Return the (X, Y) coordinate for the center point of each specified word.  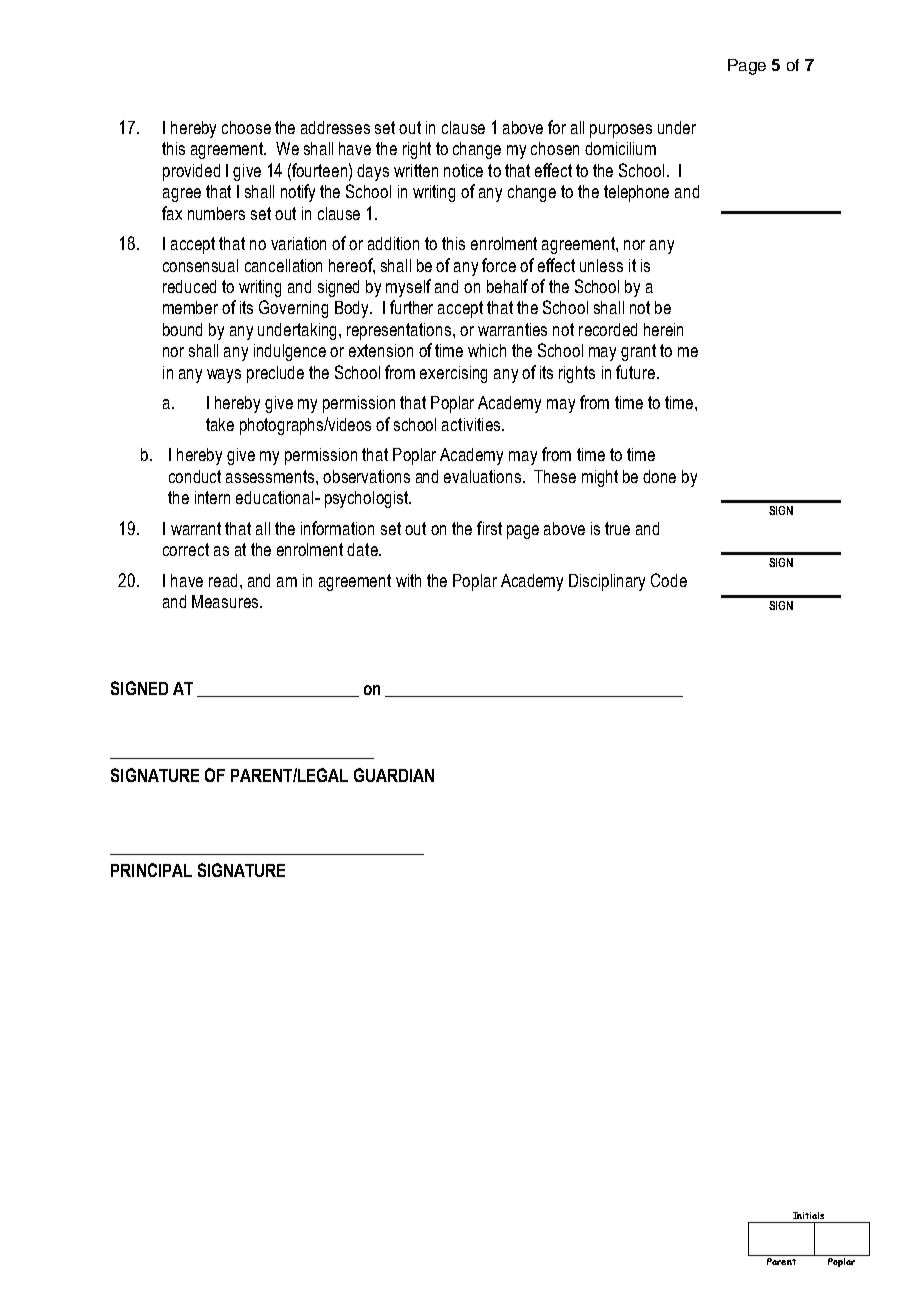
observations (366, 476)
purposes (621, 131)
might (600, 478)
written (416, 170)
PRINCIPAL (151, 870)
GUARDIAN (394, 775)
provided (191, 172)
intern (212, 497)
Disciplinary (607, 582)
